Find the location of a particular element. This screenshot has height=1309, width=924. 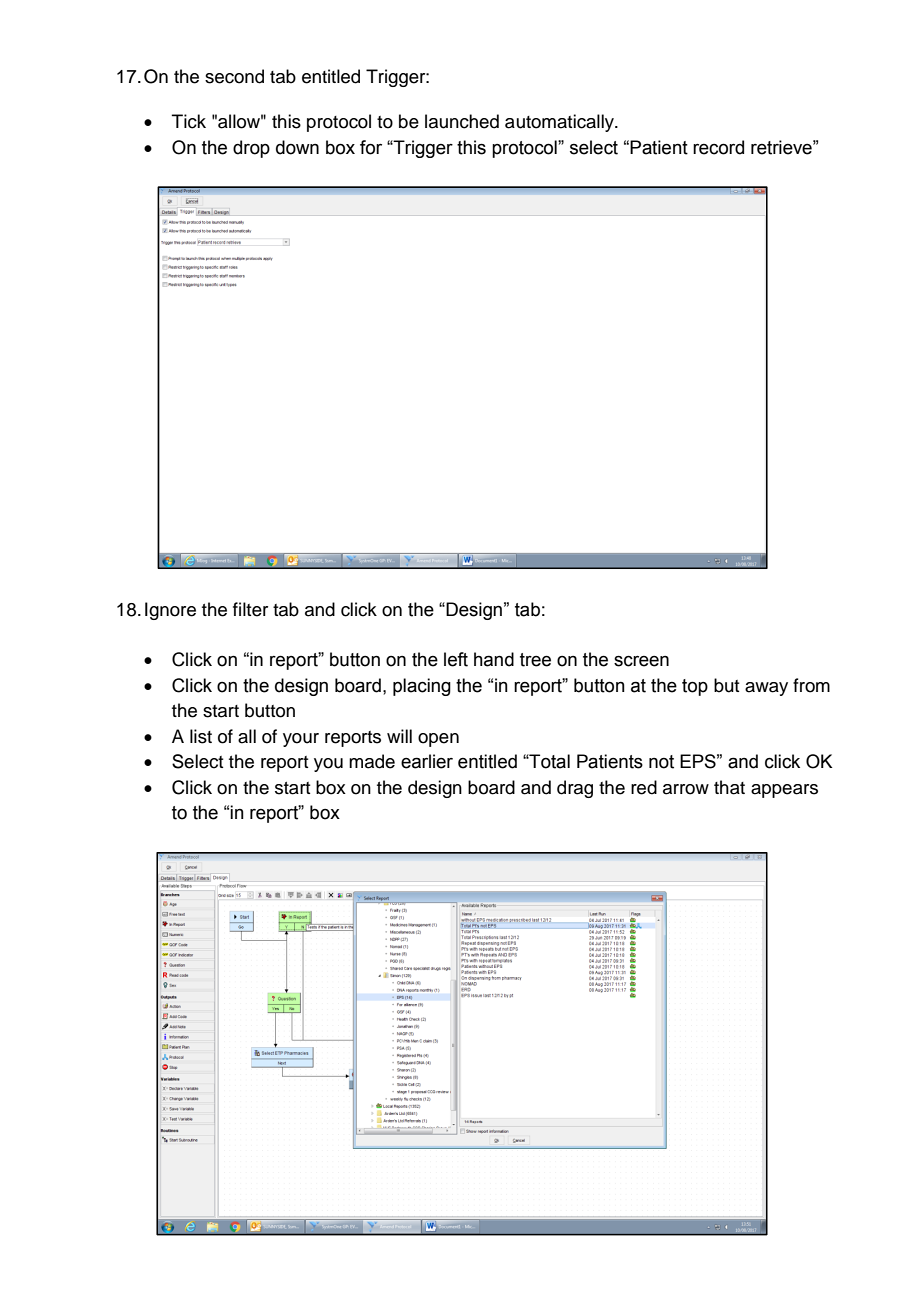

tree is located at coordinates (535, 660).
